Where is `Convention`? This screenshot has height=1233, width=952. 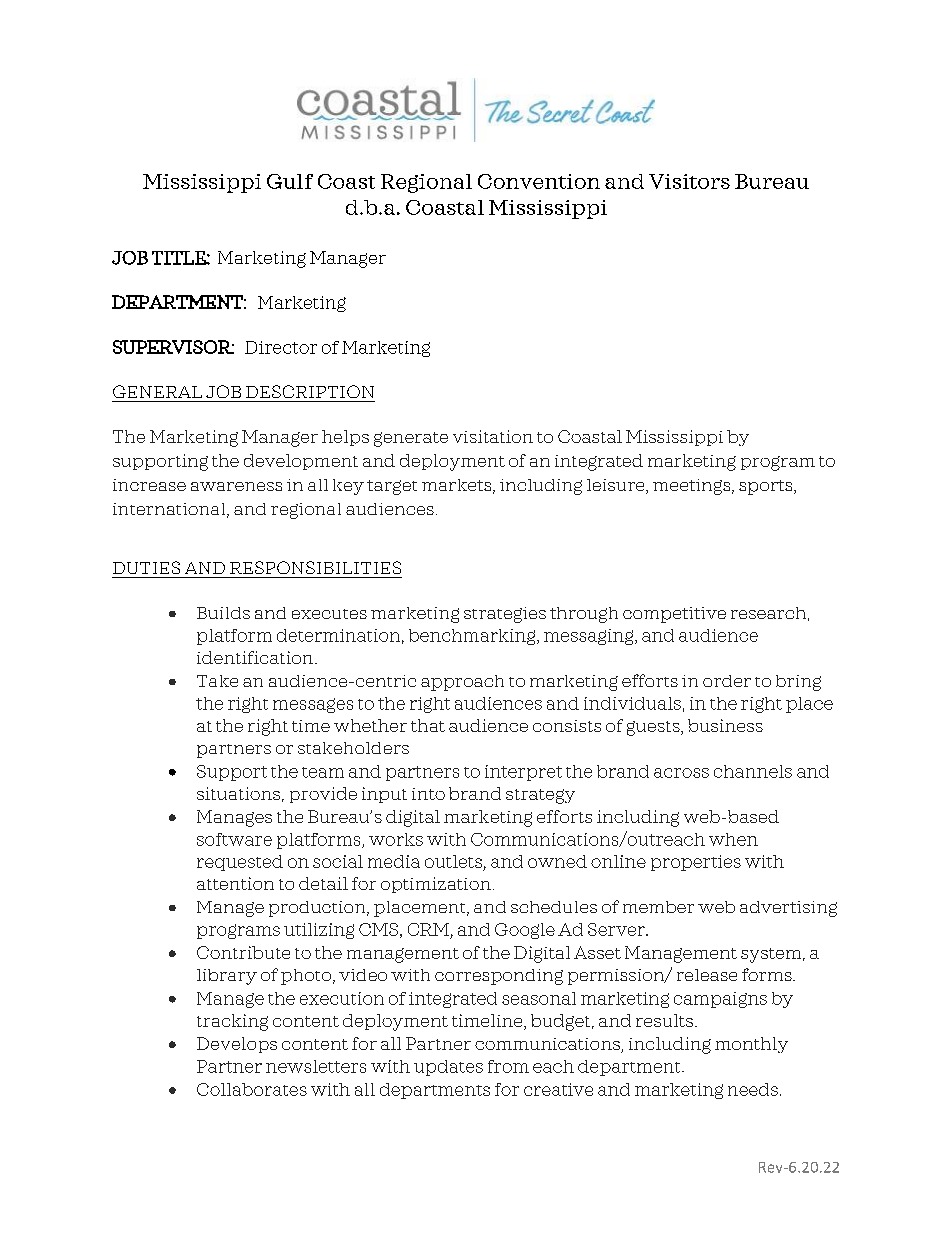
Convention is located at coordinates (539, 181).
